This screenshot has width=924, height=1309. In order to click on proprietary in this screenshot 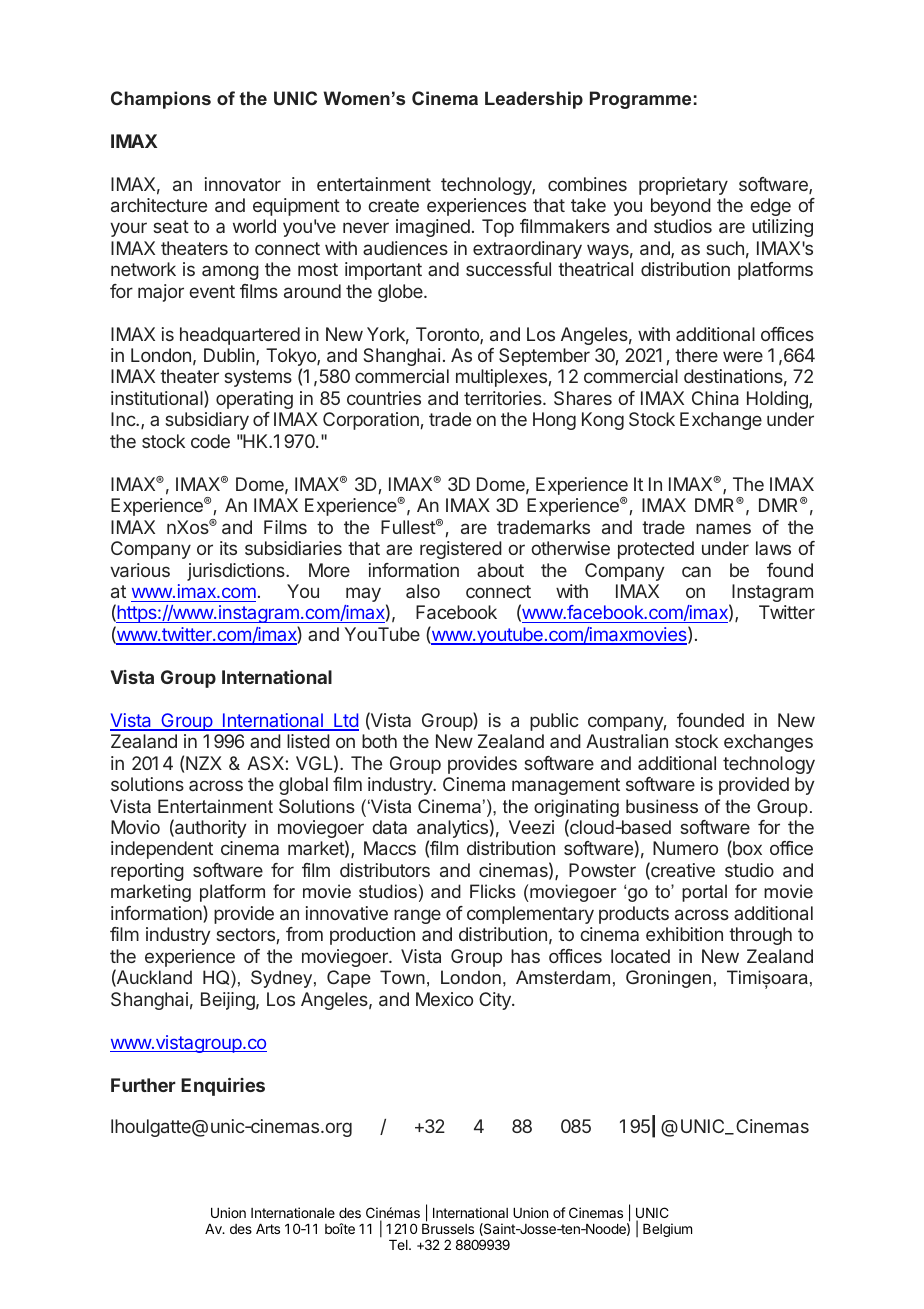, I will do `click(683, 186)`.
